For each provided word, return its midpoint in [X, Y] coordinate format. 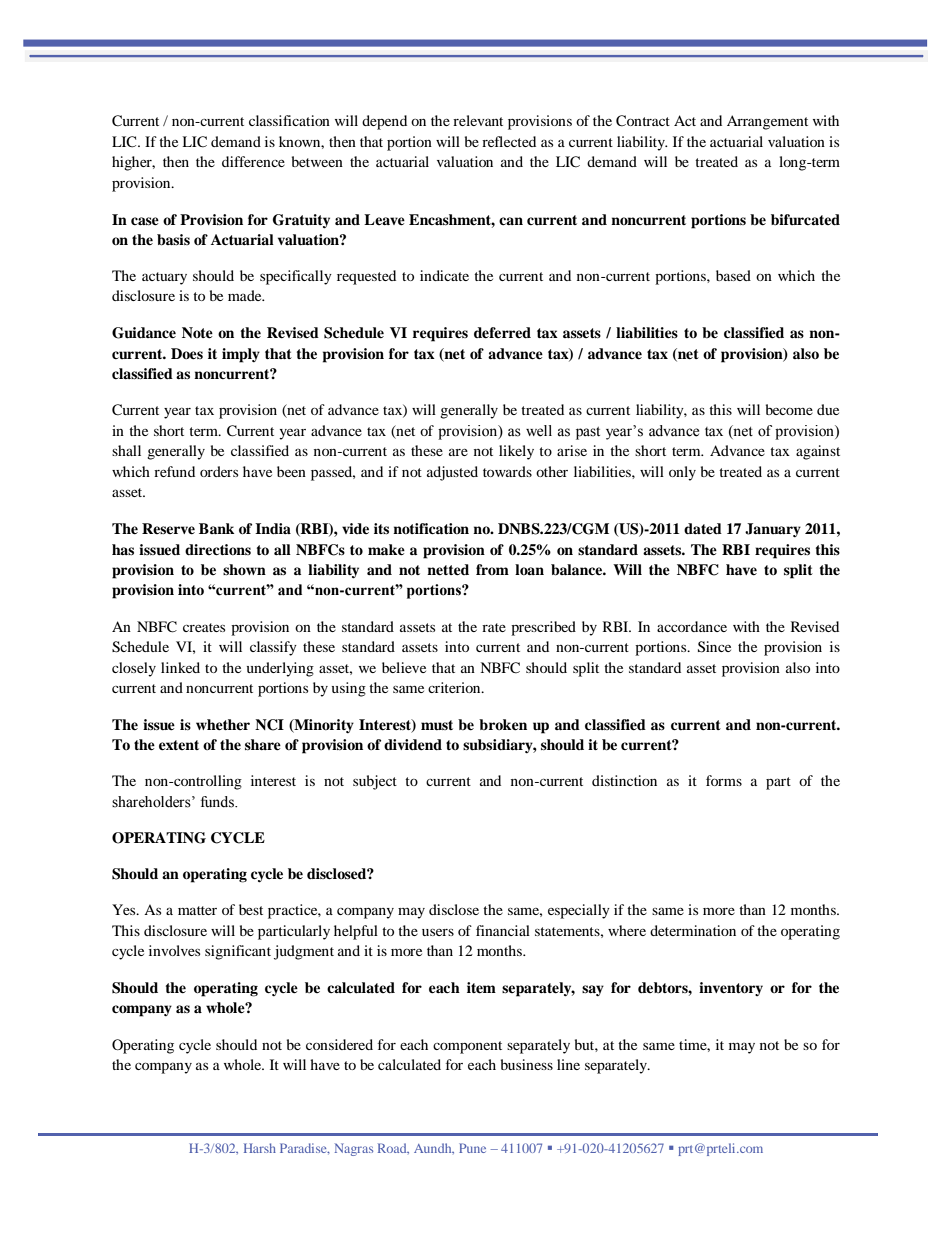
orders [219, 471]
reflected [509, 141]
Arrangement [767, 122]
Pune [472, 1148]
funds [218, 802]
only [682, 473]
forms [724, 780]
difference [253, 161]
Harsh [260, 1148]
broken [503, 724]
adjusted [452, 473]
